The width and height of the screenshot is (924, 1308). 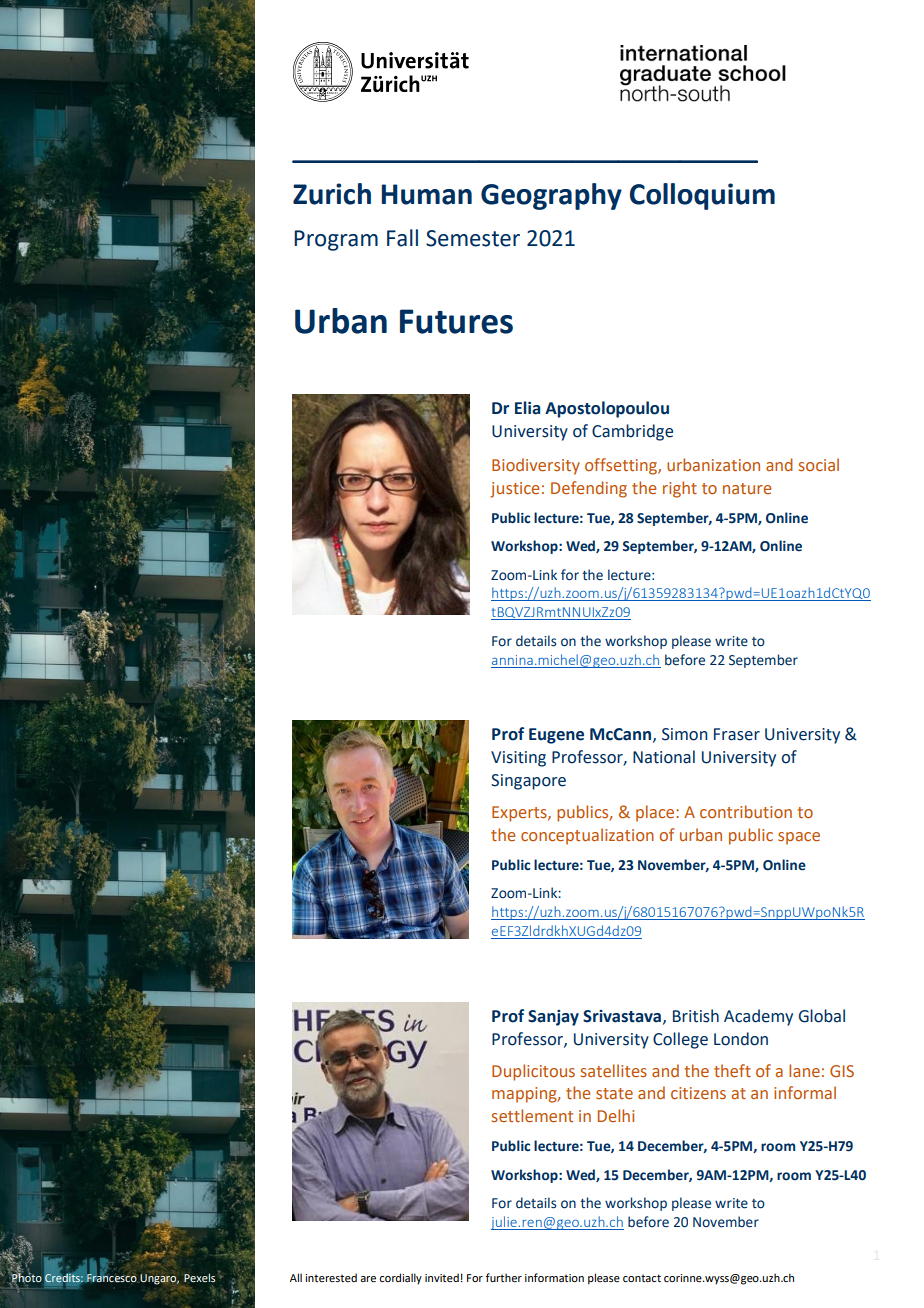 What do you see at coordinates (746, 811) in the screenshot?
I see `contribution` at bounding box center [746, 811].
